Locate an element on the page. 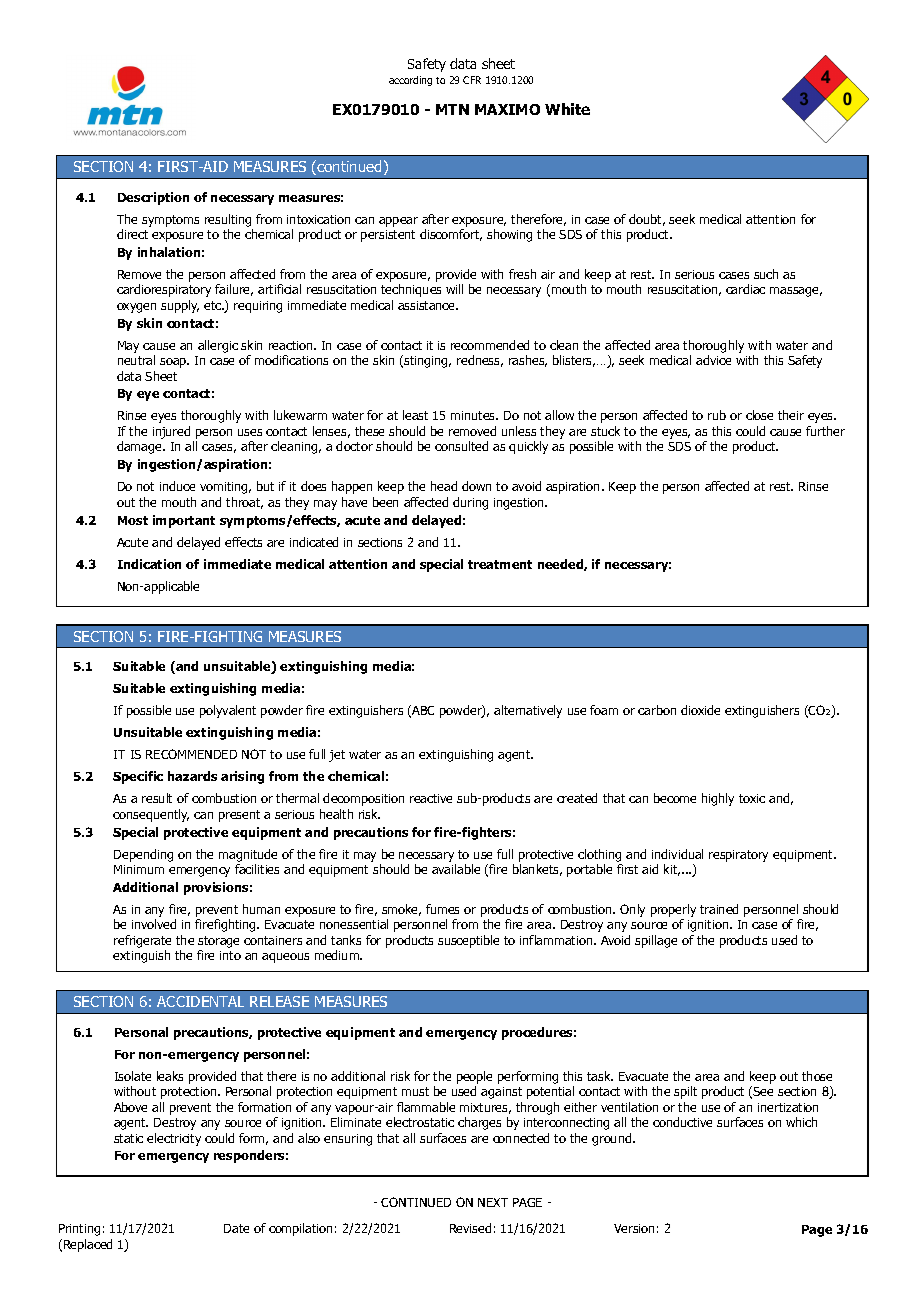  CFR is located at coordinates (472, 80).
